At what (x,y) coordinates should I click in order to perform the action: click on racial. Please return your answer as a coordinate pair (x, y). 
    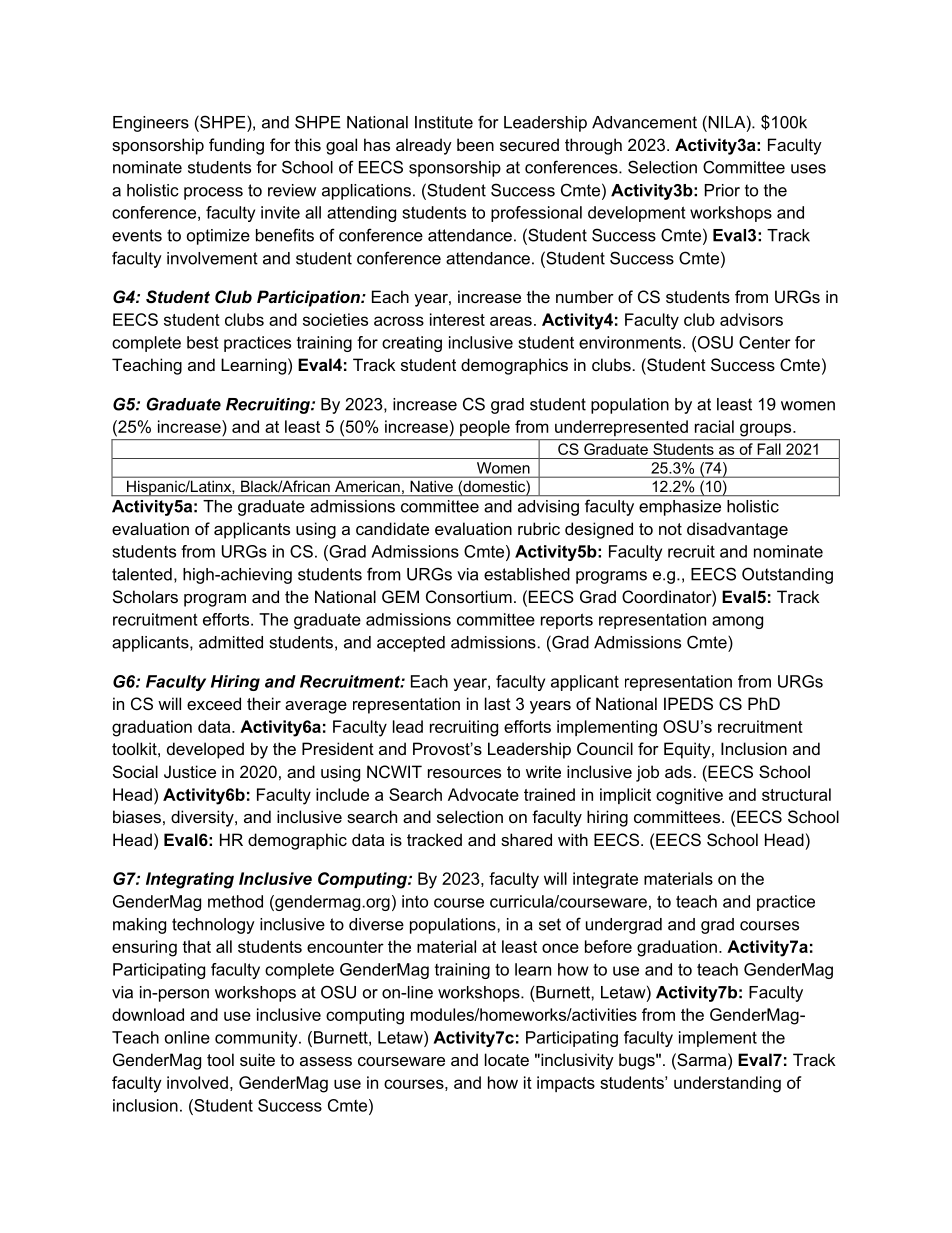
    Looking at the image, I should click on (714, 426).
